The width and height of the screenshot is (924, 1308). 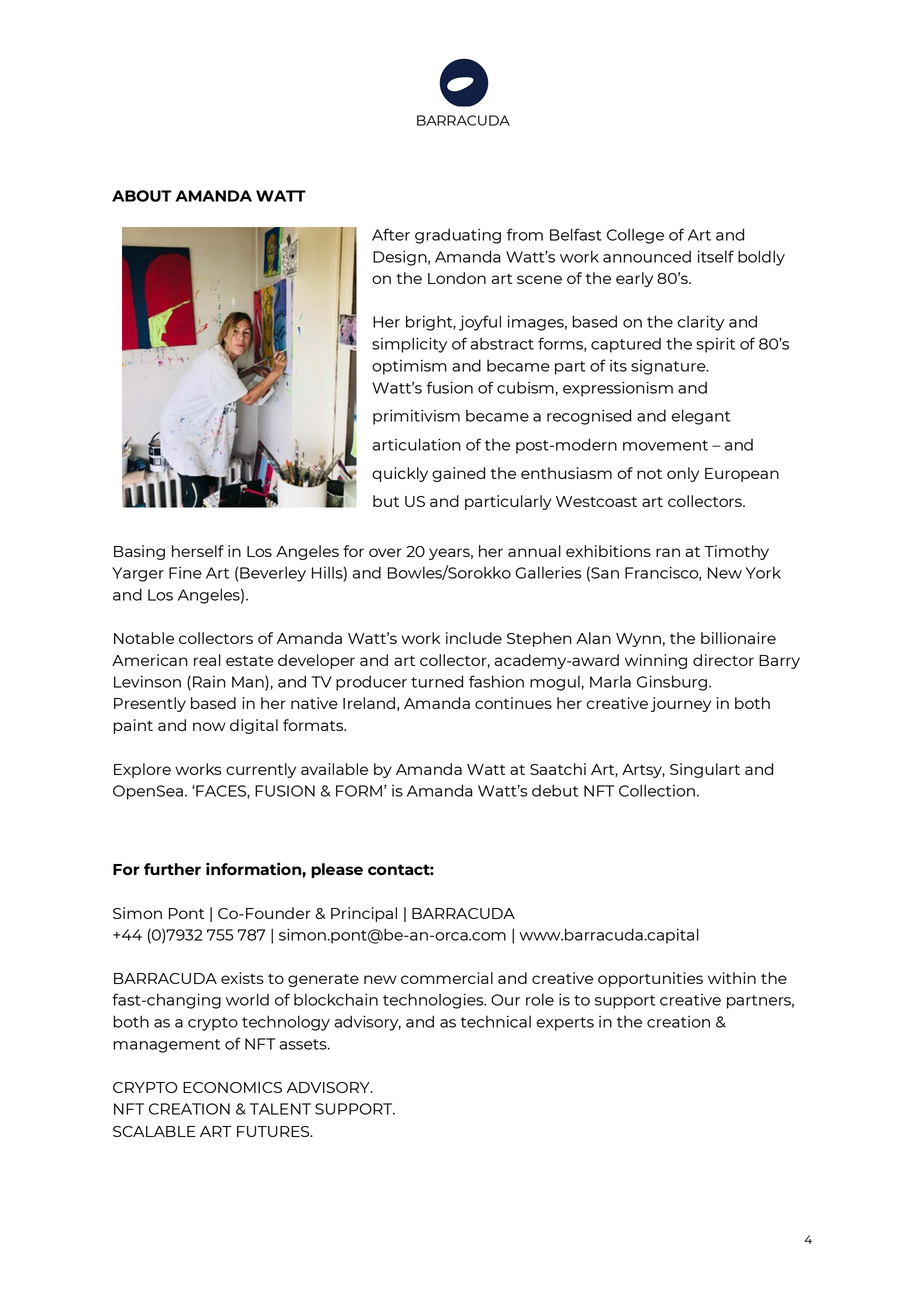 I want to click on turned, so click(x=437, y=681).
